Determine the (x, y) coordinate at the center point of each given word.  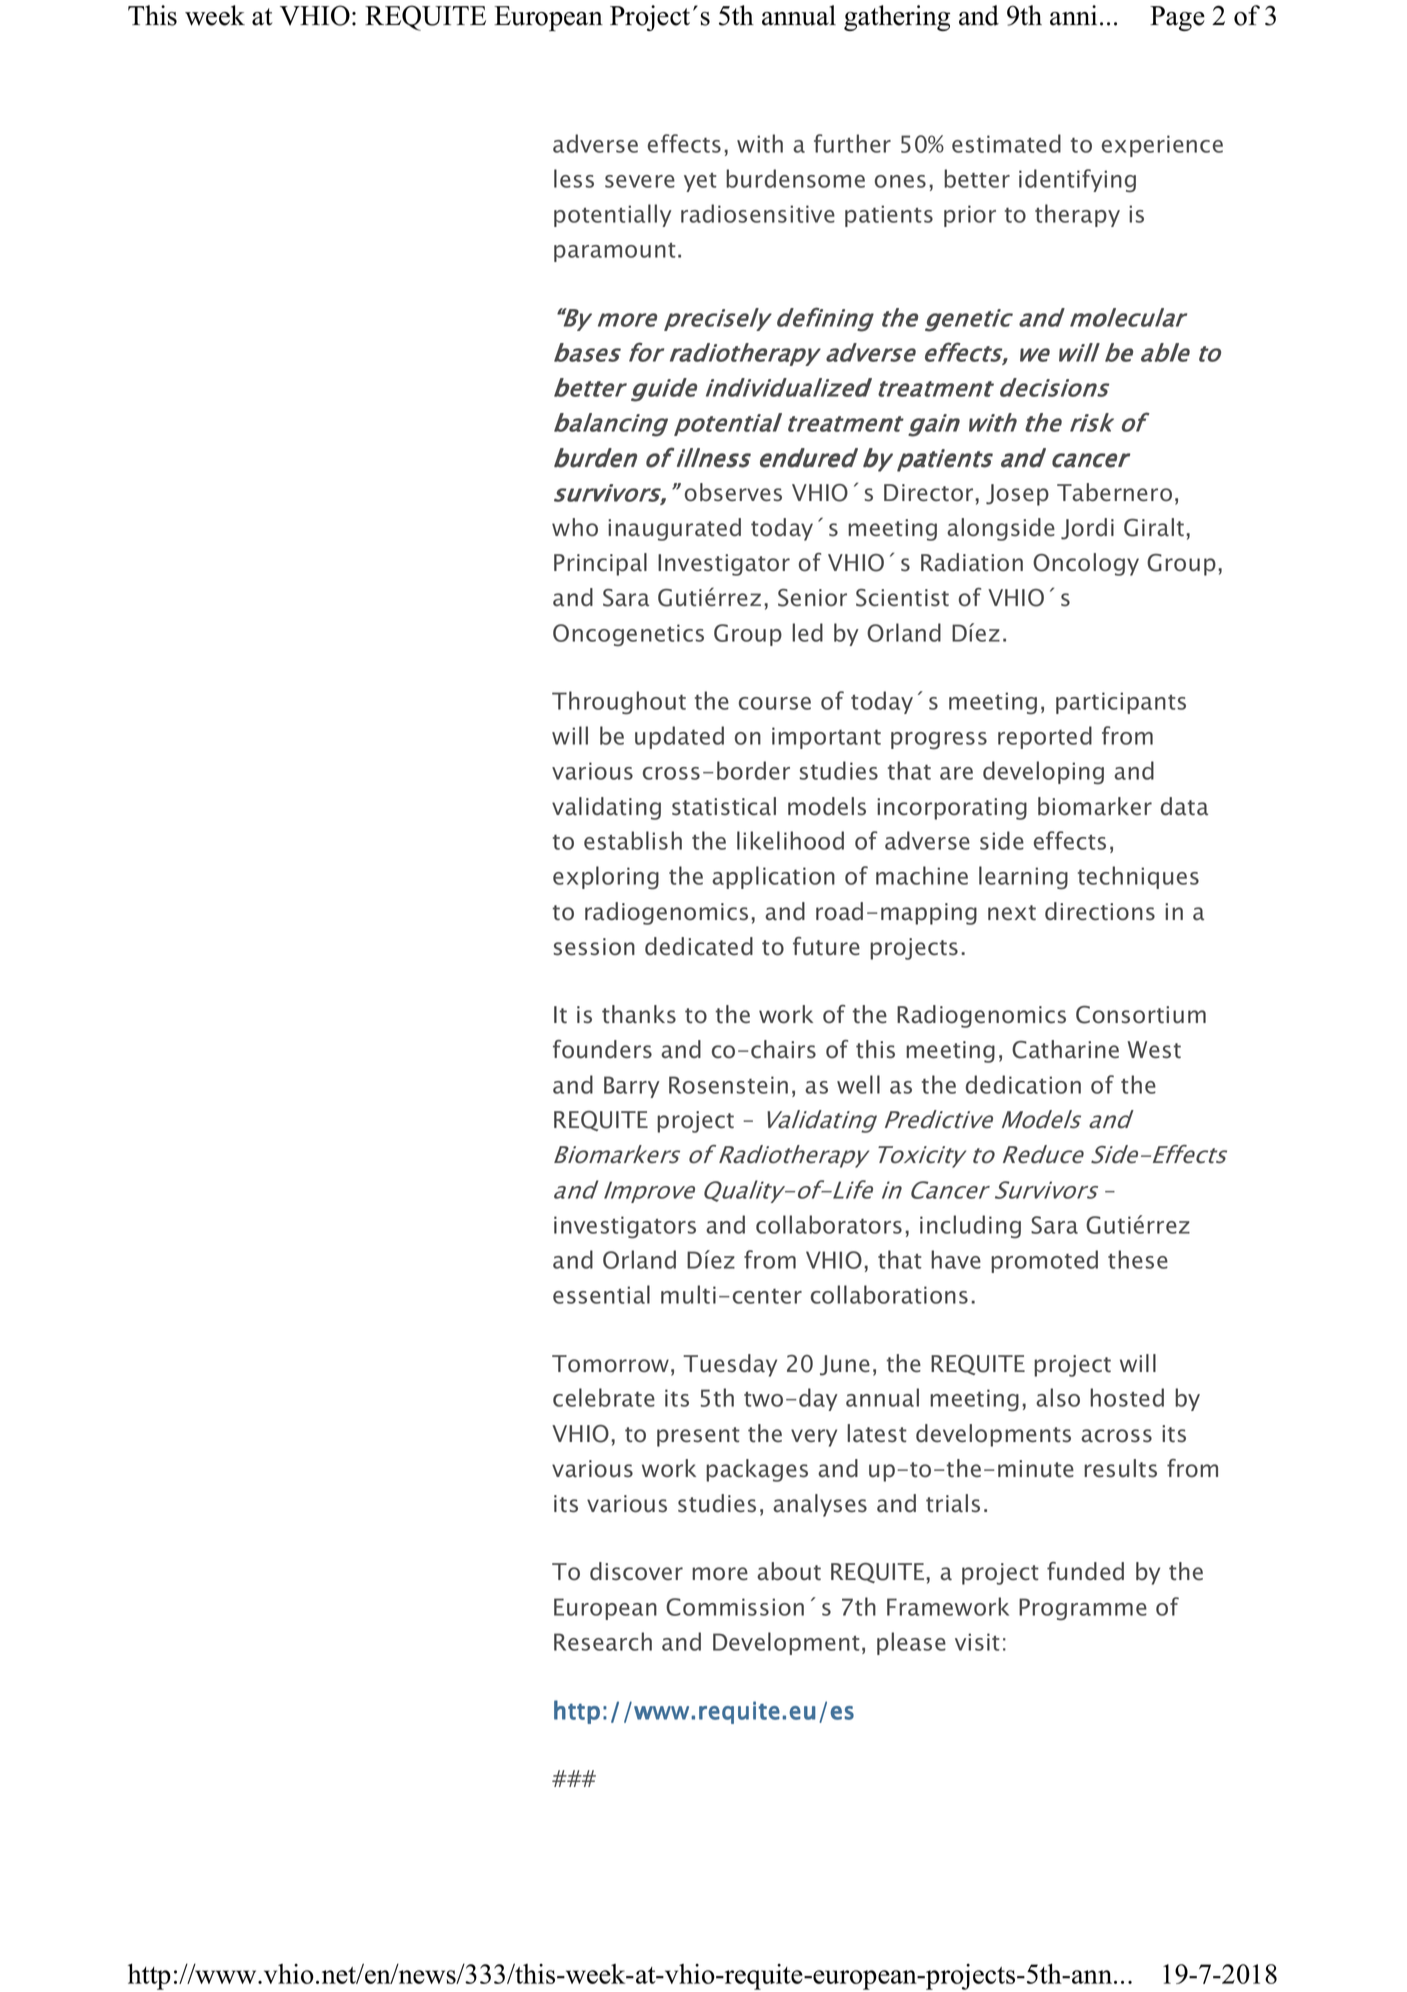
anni (1073, 15)
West (1154, 1050)
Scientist (902, 598)
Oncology (1086, 564)
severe (640, 181)
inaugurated (674, 529)
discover (636, 1571)
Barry (632, 1087)
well (858, 1084)
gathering (897, 18)
